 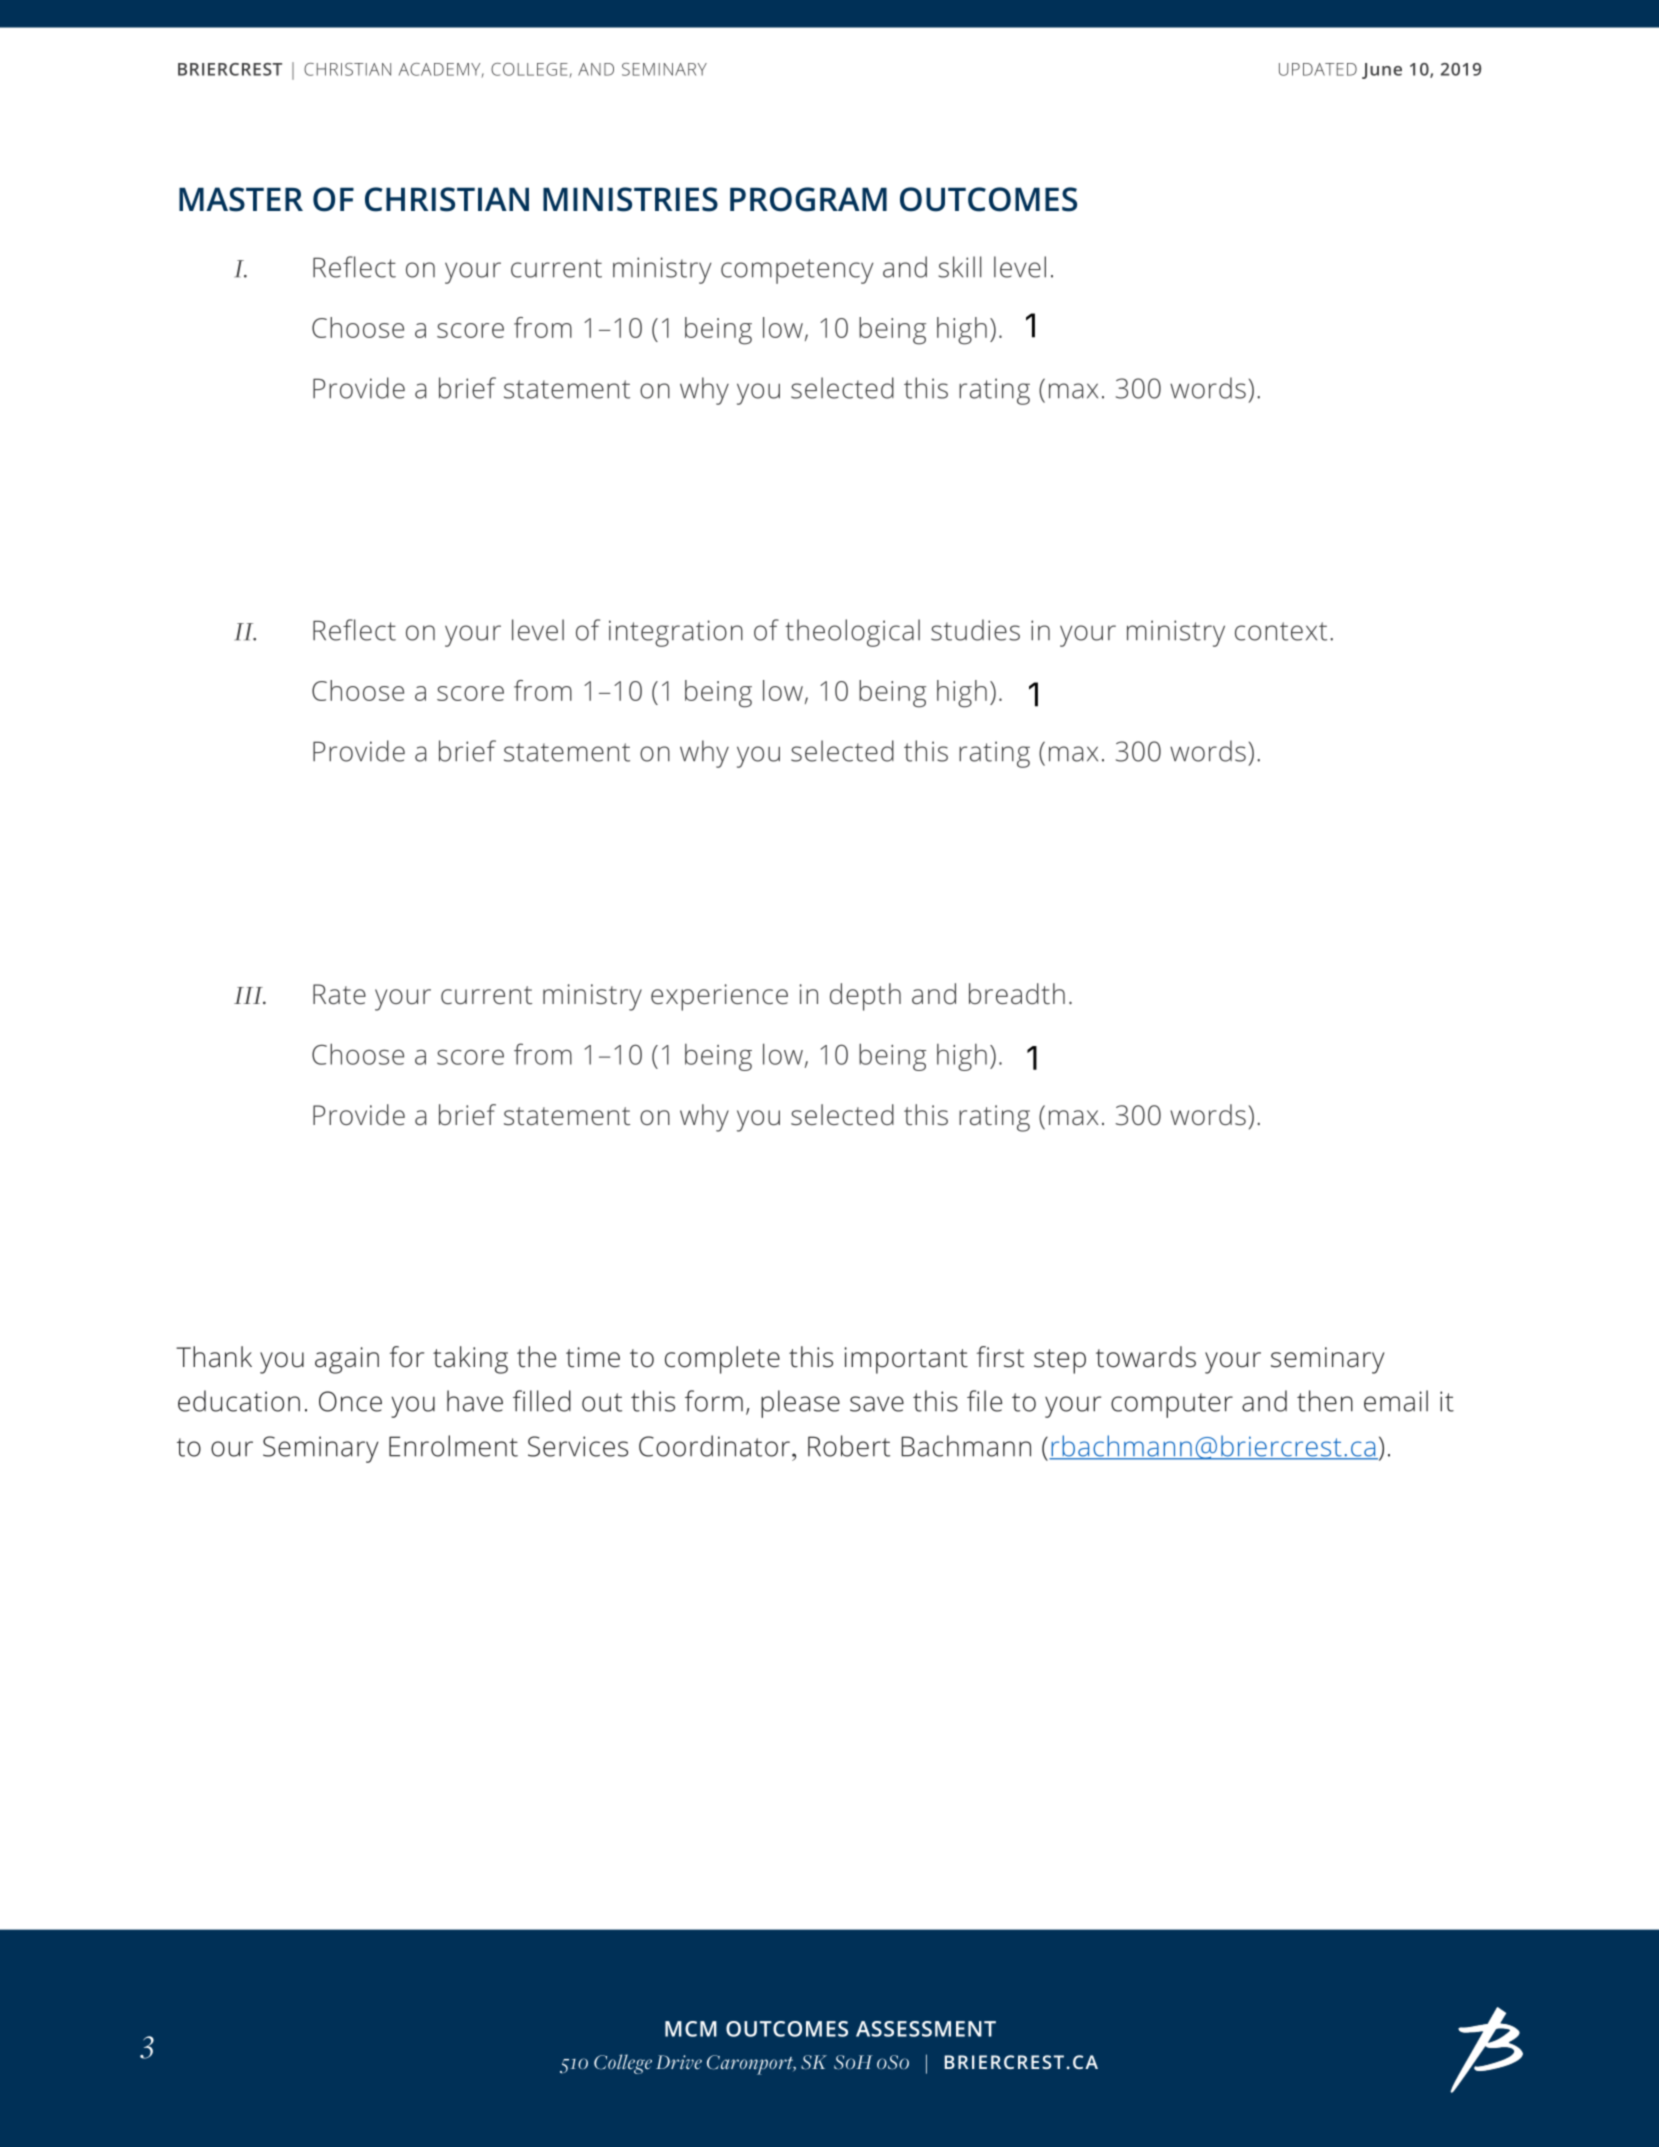 What do you see at coordinates (865, 997) in the page?
I see `depth` at bounding box center [865, 997].
